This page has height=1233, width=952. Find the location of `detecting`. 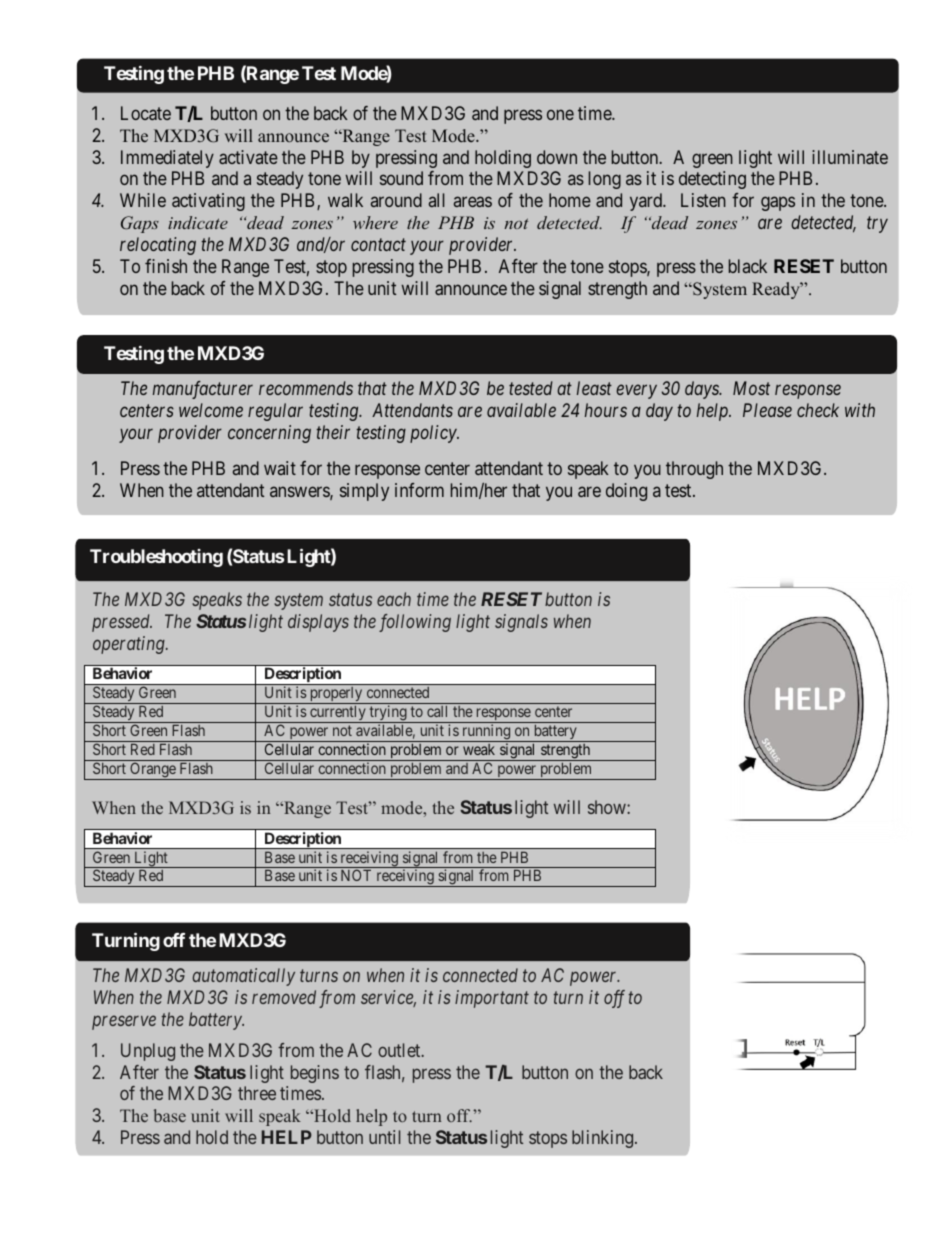

detecting is located at coordinates (712, 180).
